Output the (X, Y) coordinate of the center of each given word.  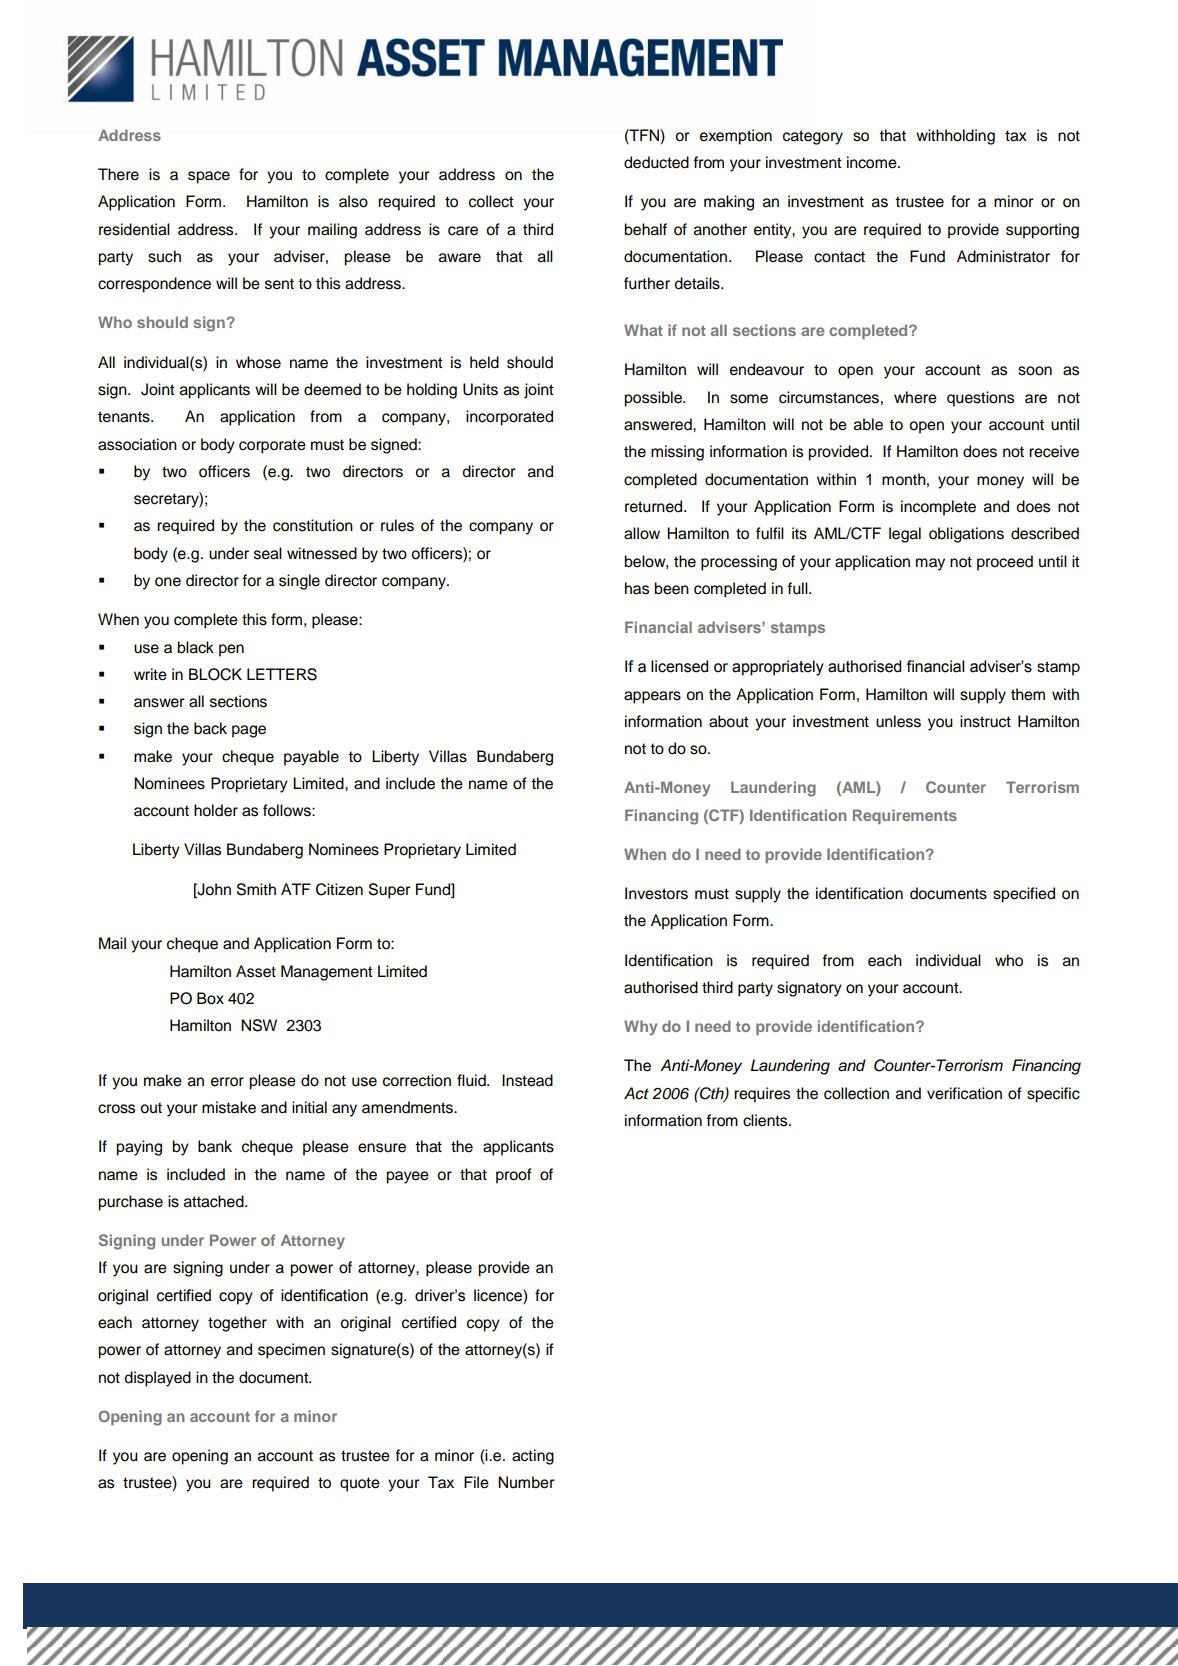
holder (216, 810)
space (209, 177)
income (873, 162)
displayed (158, 1379)
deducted (656, 162)
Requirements (905, 816)
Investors (656, 893)
